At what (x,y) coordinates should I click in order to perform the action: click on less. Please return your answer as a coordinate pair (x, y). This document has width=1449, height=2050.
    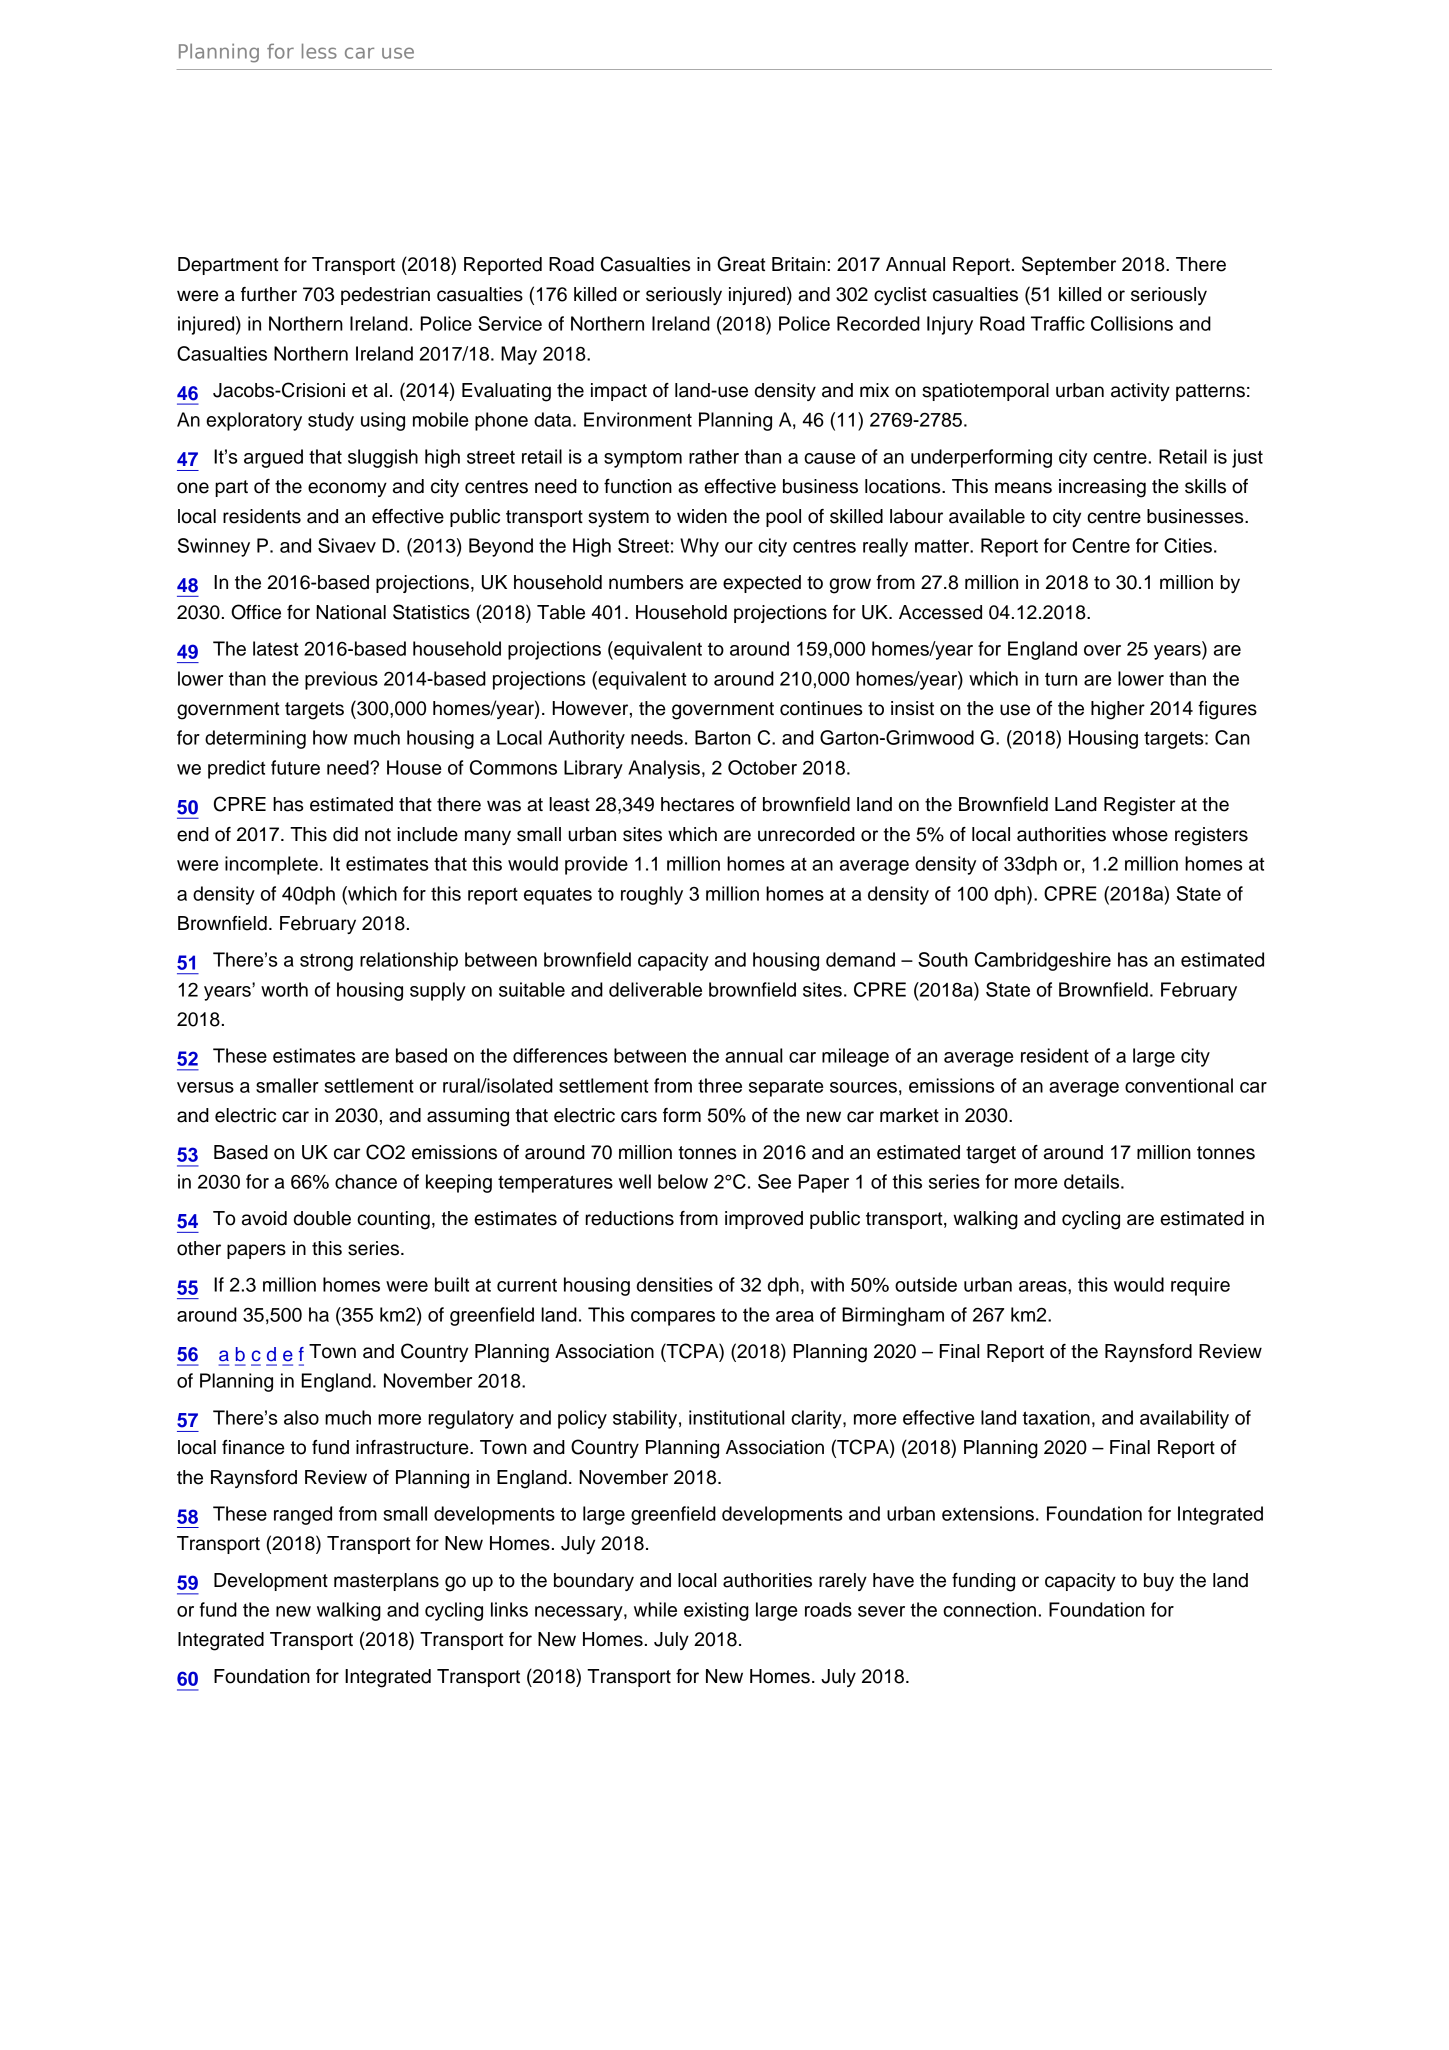
    Looking at the image, I should click on (319, 51).
